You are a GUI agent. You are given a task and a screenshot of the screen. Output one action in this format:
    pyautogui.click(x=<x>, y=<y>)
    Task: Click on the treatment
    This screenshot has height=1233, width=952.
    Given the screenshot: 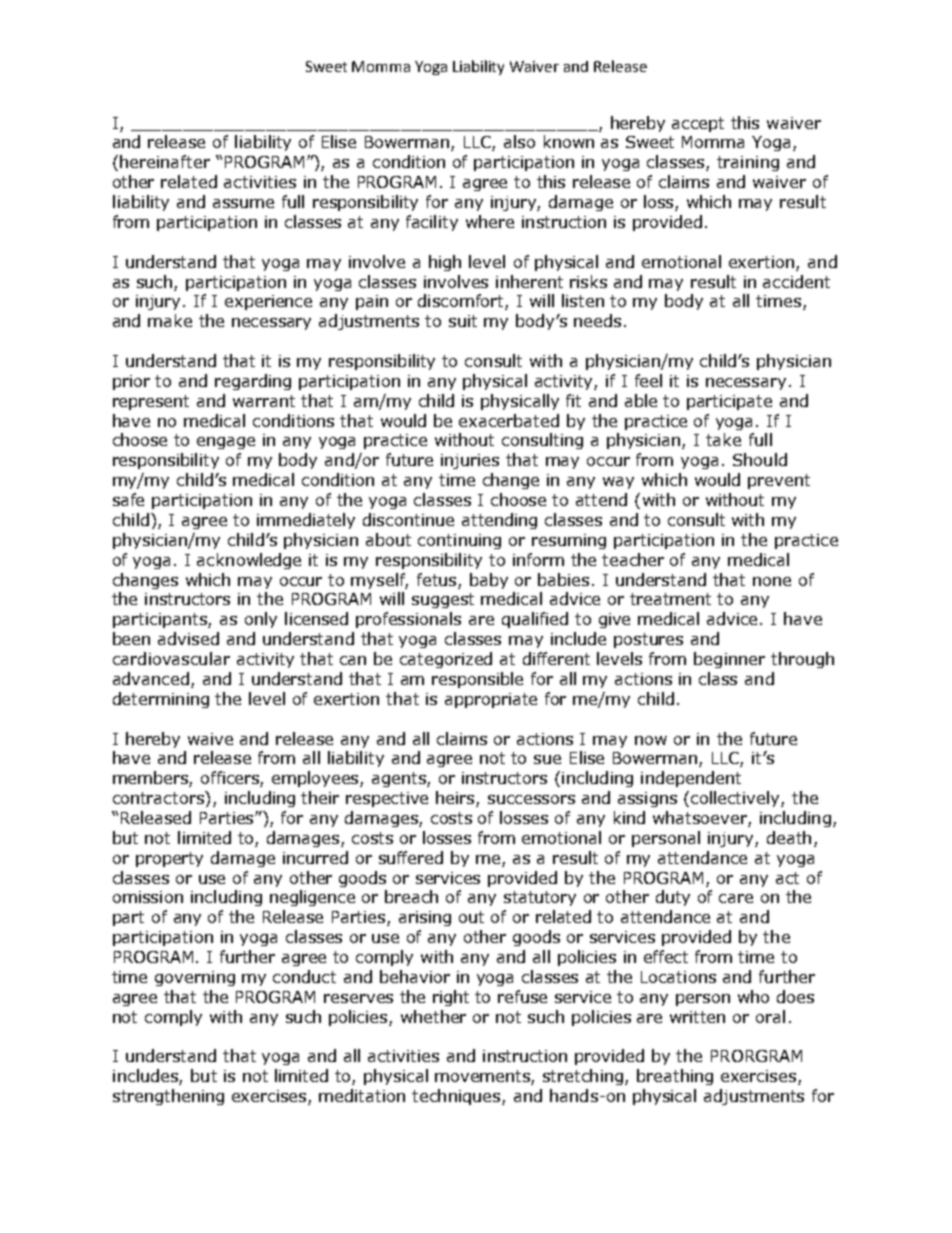 What is the action you would take?
    pyautogui.click(x=670, y=599)
